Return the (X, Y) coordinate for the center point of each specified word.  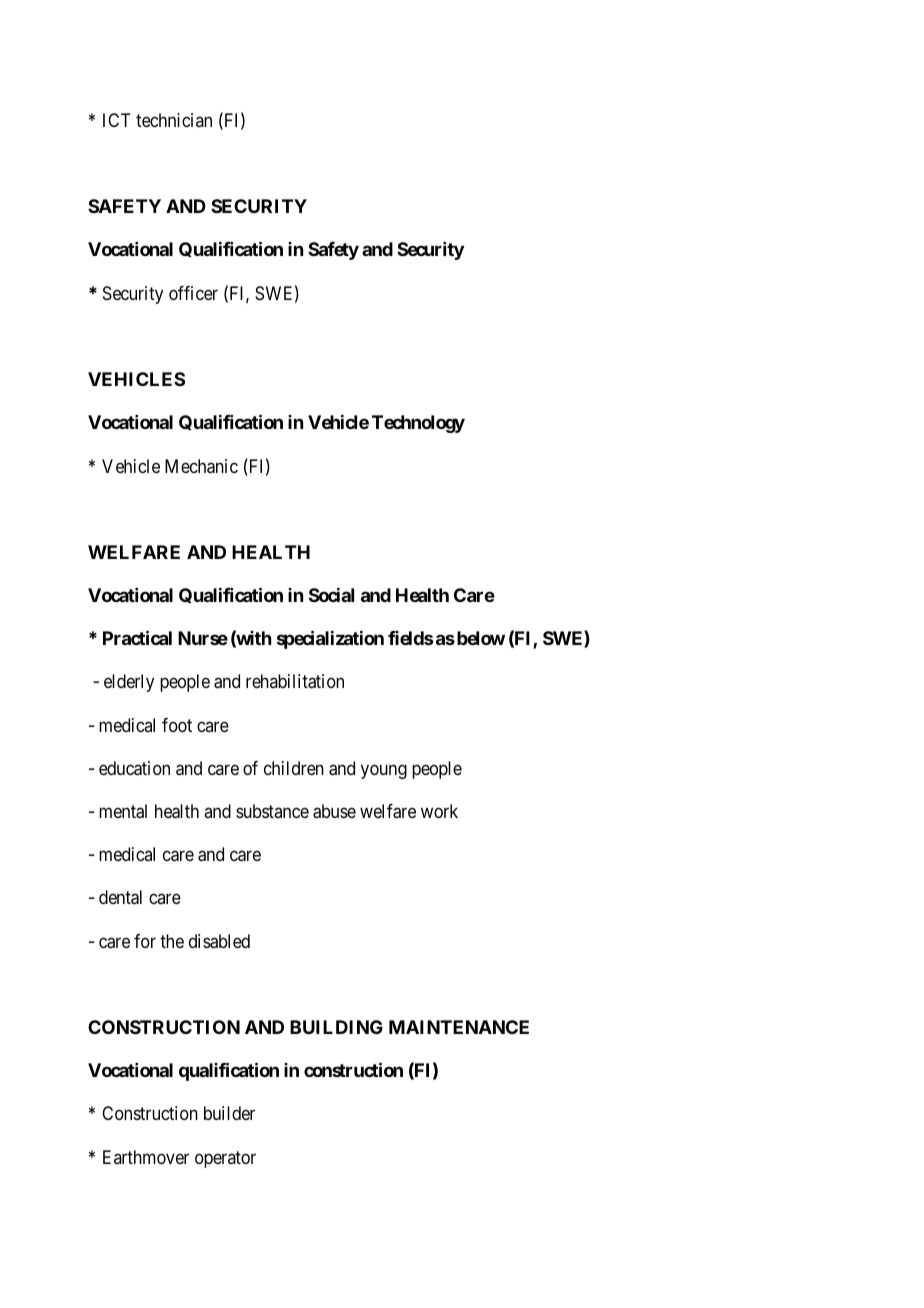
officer (193, 293)
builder (229, 1113)
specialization (330, 639)
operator (225, 1159)
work (439, 811)
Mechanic (201, 466)
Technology (418, 424)
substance (272, 811)
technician (174, 120)
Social (331, 595)
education (134, 768)
